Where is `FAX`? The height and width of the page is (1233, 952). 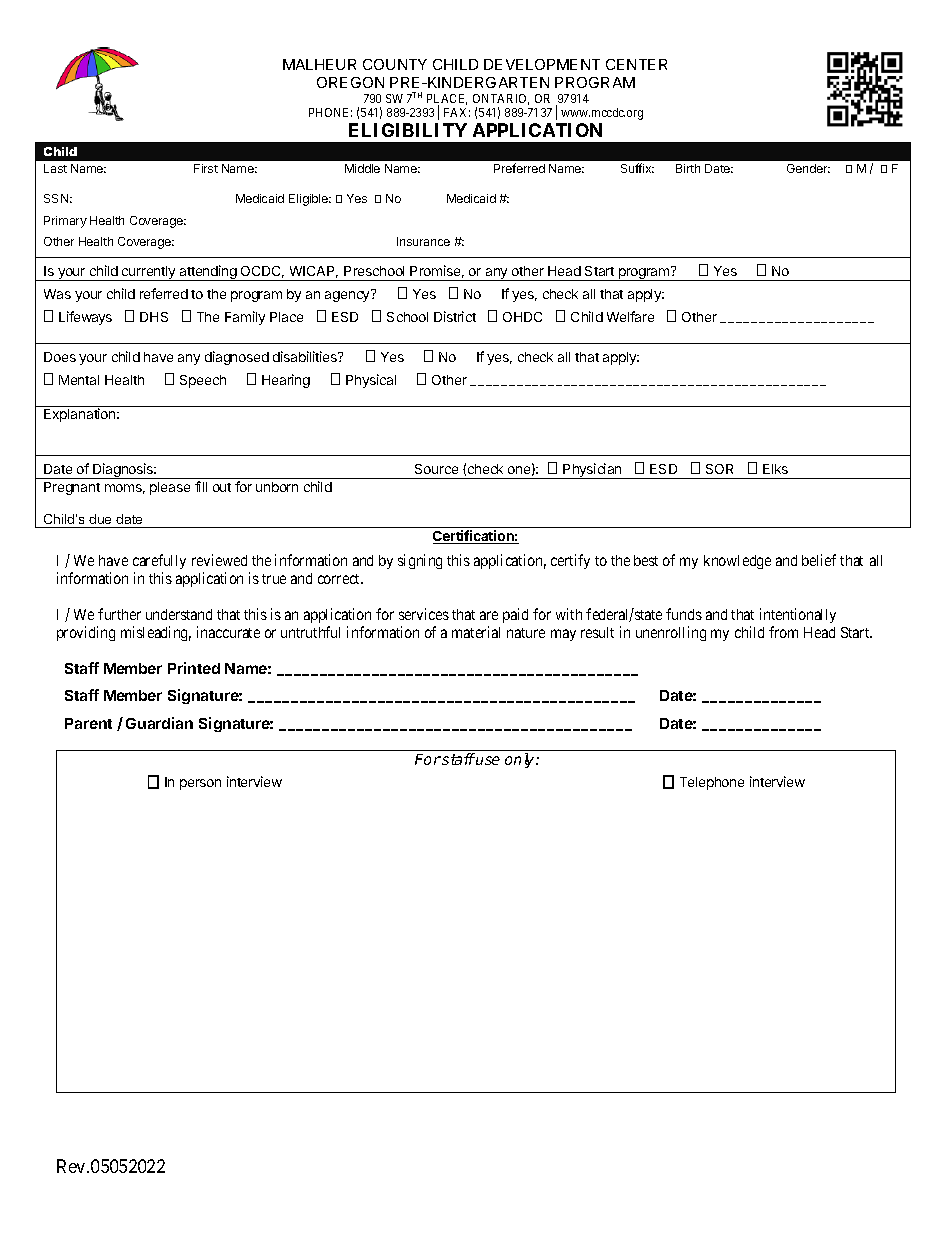
FAX is located at coordinates (457, 112).
